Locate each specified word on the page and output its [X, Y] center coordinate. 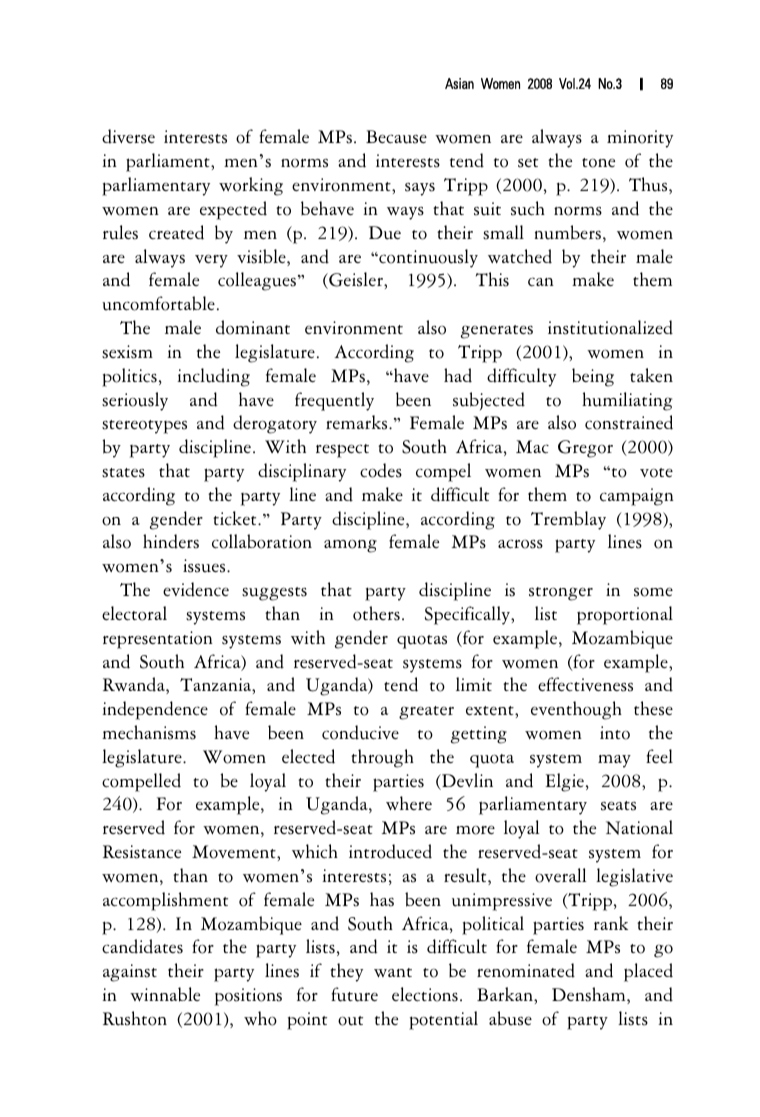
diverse [128, 136]
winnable [165, 994]
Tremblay [568, 520]
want [393, 972]
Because [396, 137]
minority [640, 139]
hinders [171, 541]
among [350, 546]
